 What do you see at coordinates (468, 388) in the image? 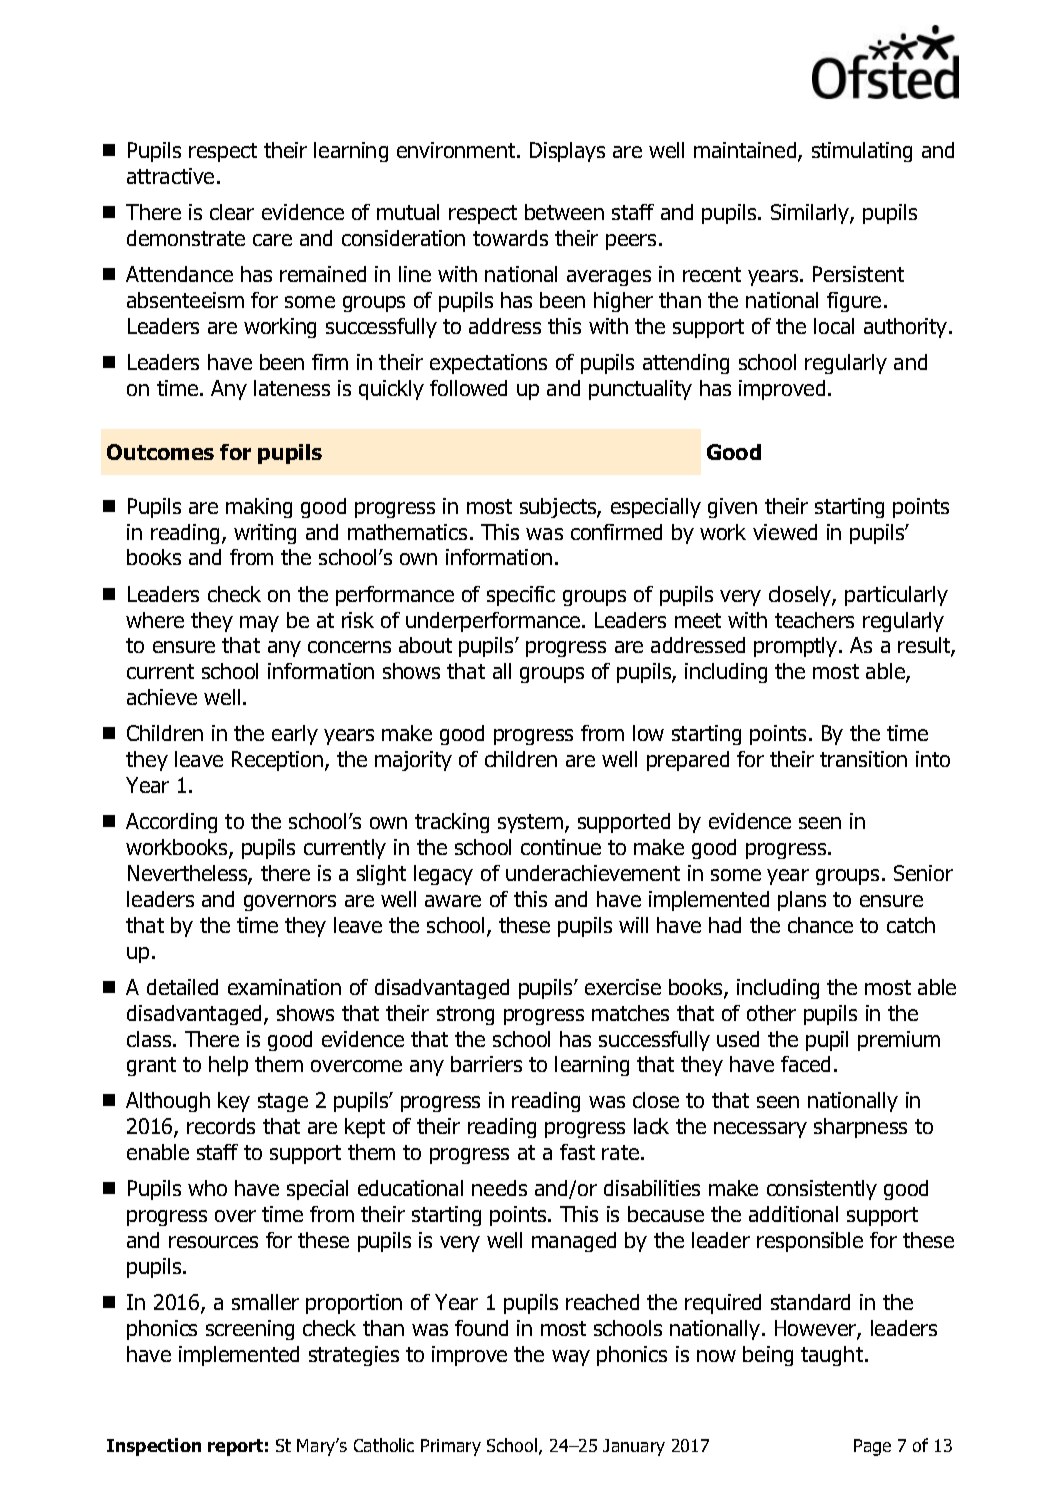
I see `followed` at bounding box center [468, 388].
